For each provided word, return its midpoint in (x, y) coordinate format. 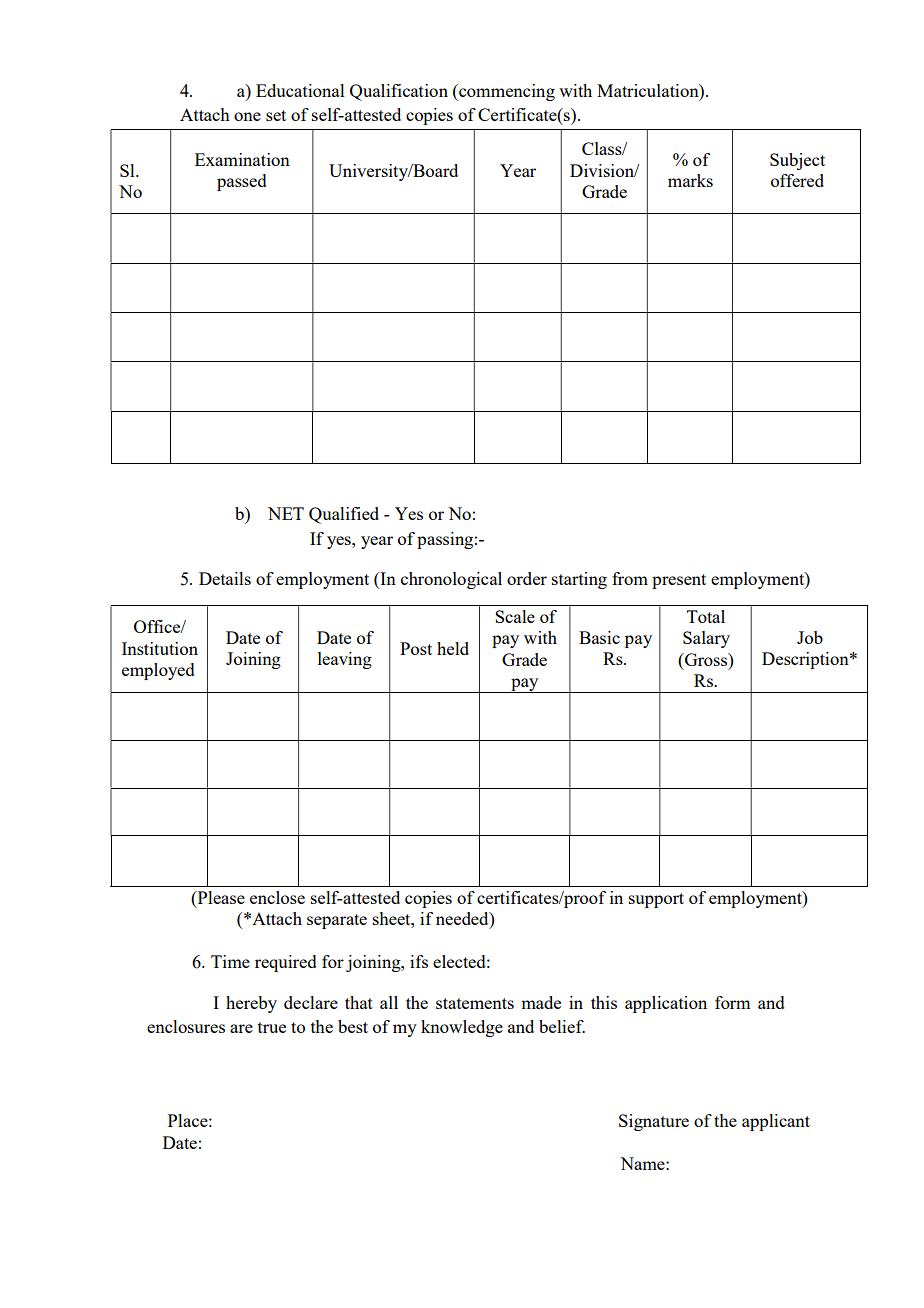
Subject (797, 161)
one (247, 116)
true (272, 1027)
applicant (776, 1122)
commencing (506, 92)
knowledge (462, 1028)
